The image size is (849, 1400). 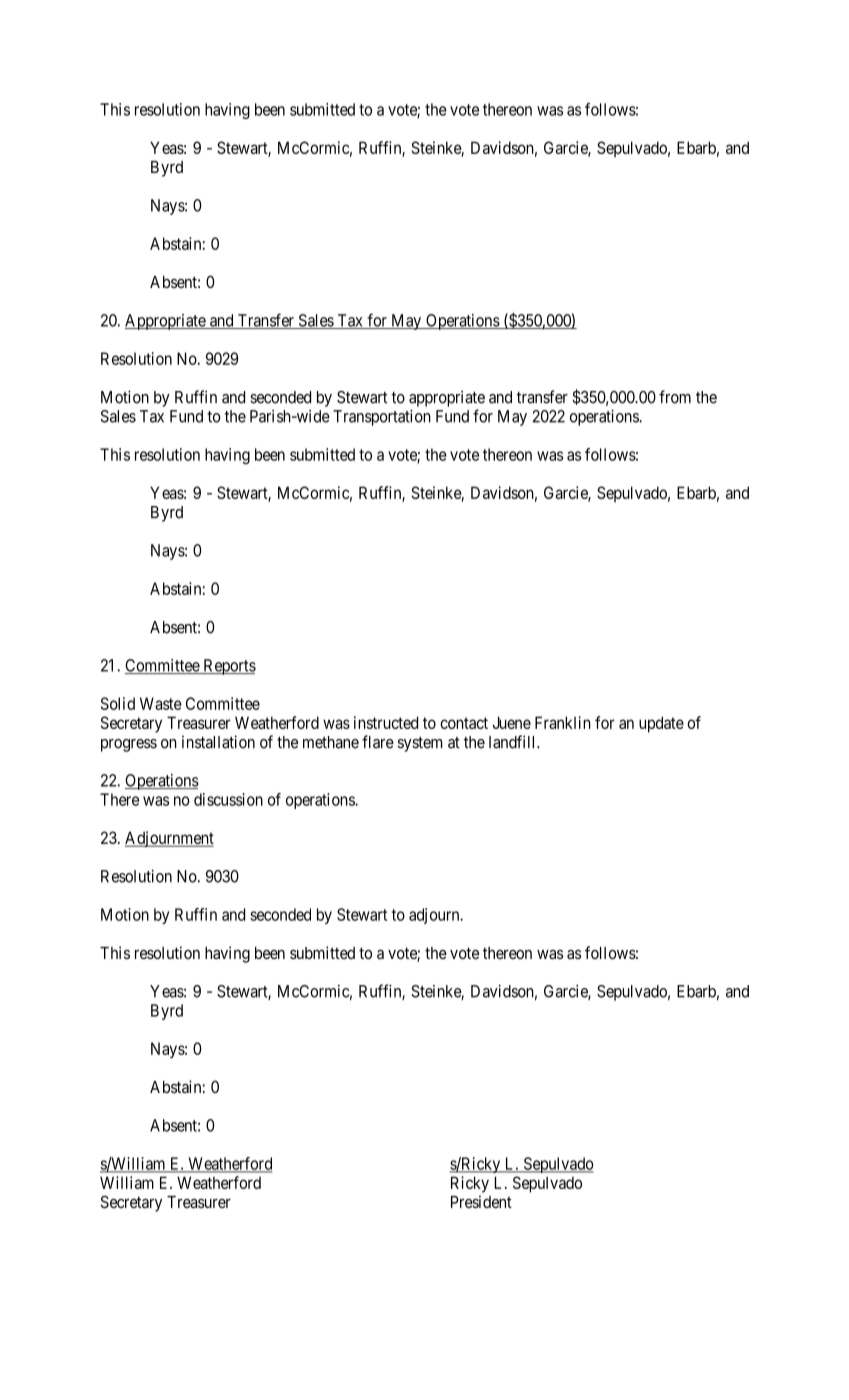 What do you see at coordinates (228, 667) in the image?
I see `Reports` at bounding box center [228, 667].
